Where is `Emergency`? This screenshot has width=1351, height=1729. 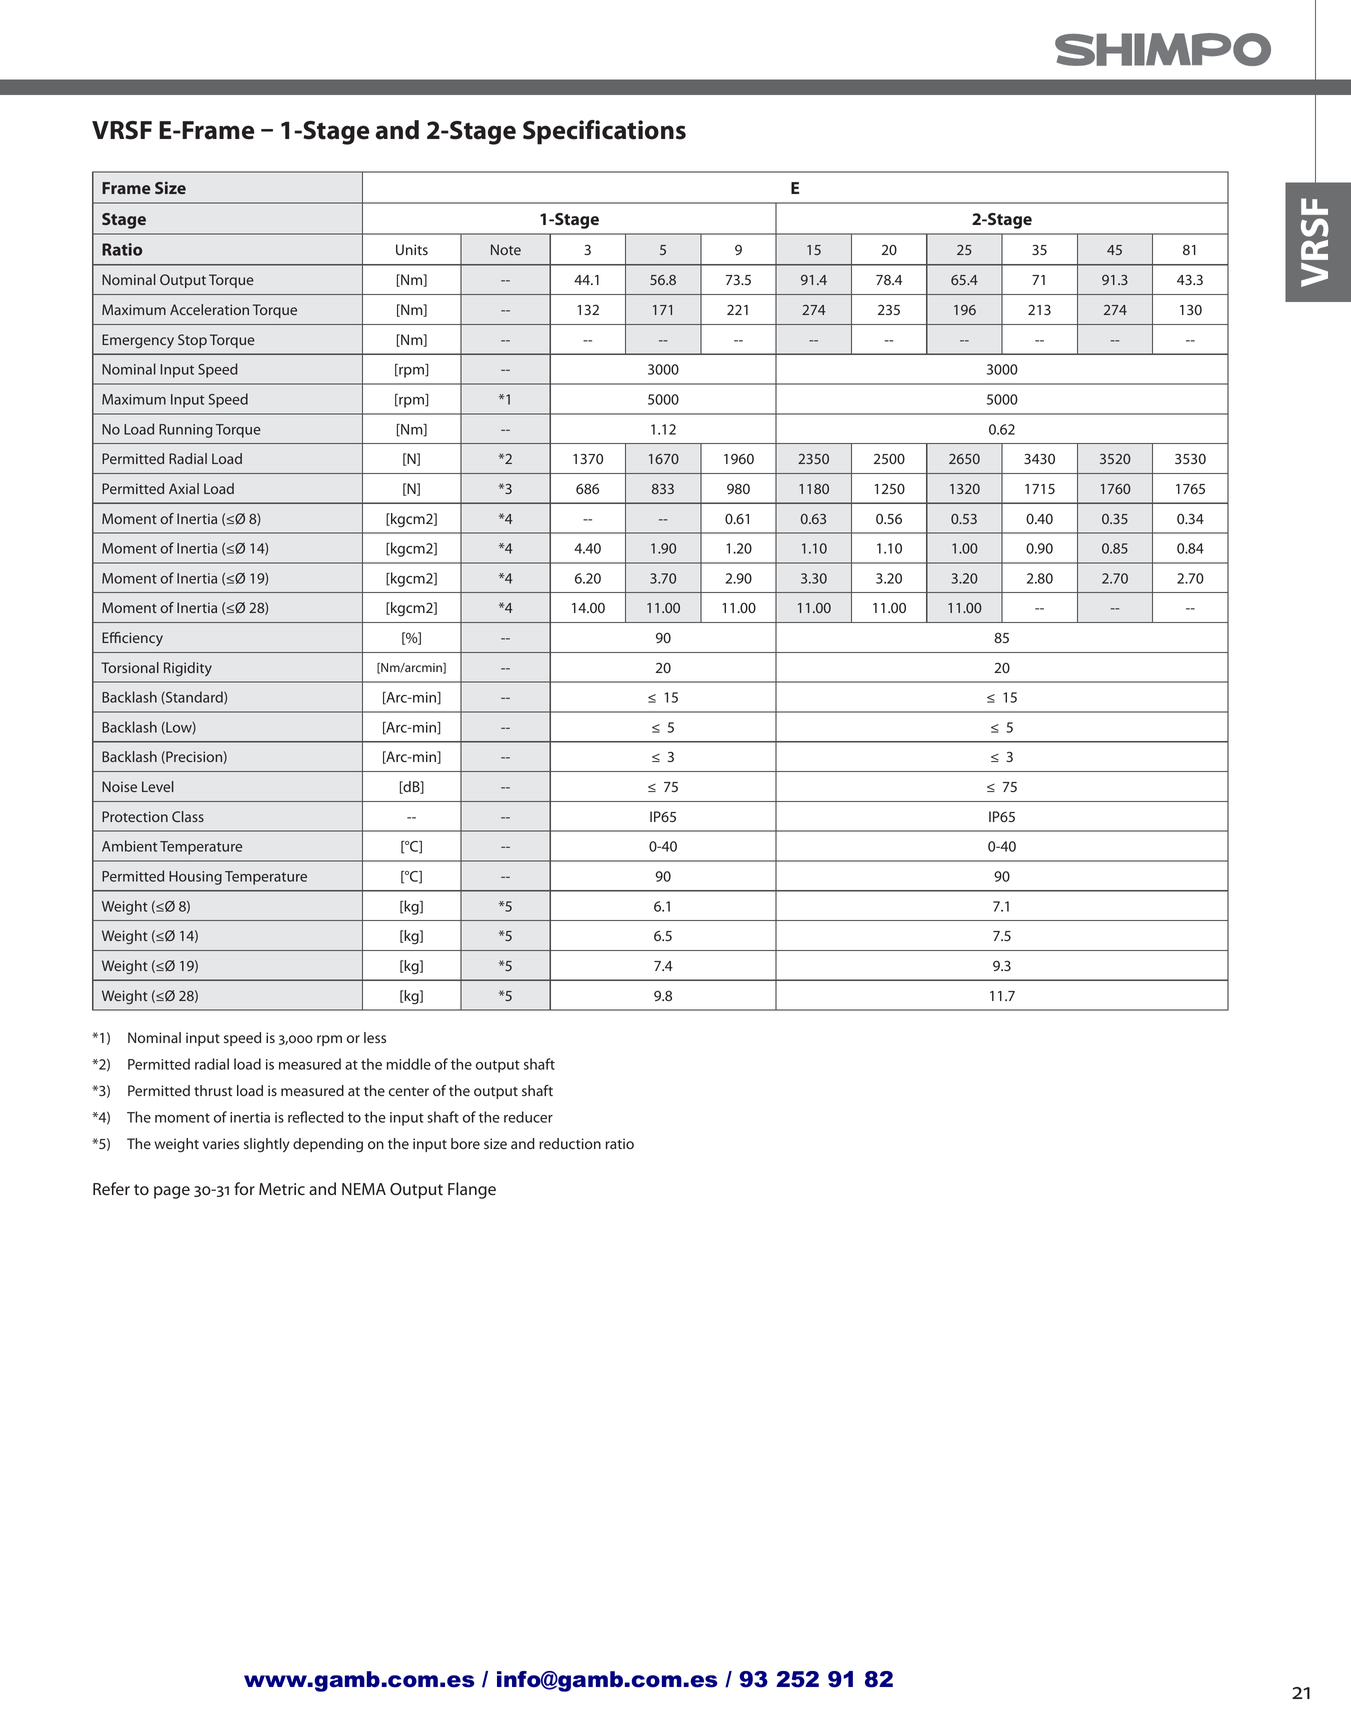 Emergency is located at coordinates (138, 341).
